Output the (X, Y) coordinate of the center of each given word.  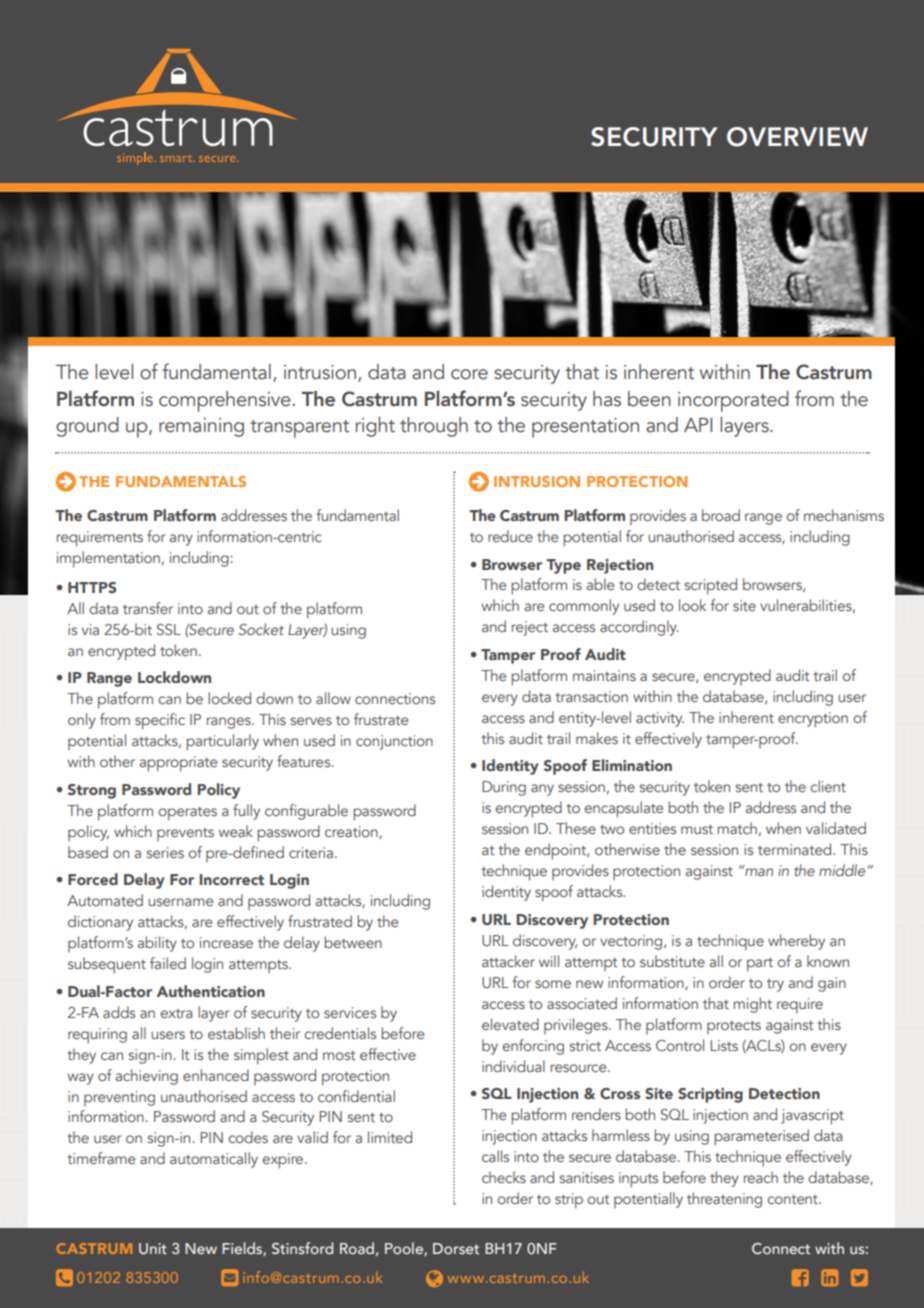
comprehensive (225, 401)
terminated (796, 849)
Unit (153, 1248)
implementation (108, 559)
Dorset (456, 1248)
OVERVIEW (797, 137)
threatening (724, 1200)
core (469, 374)
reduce (510, 536)
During (504, 788)
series (165, 852)
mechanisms (844, 515)
